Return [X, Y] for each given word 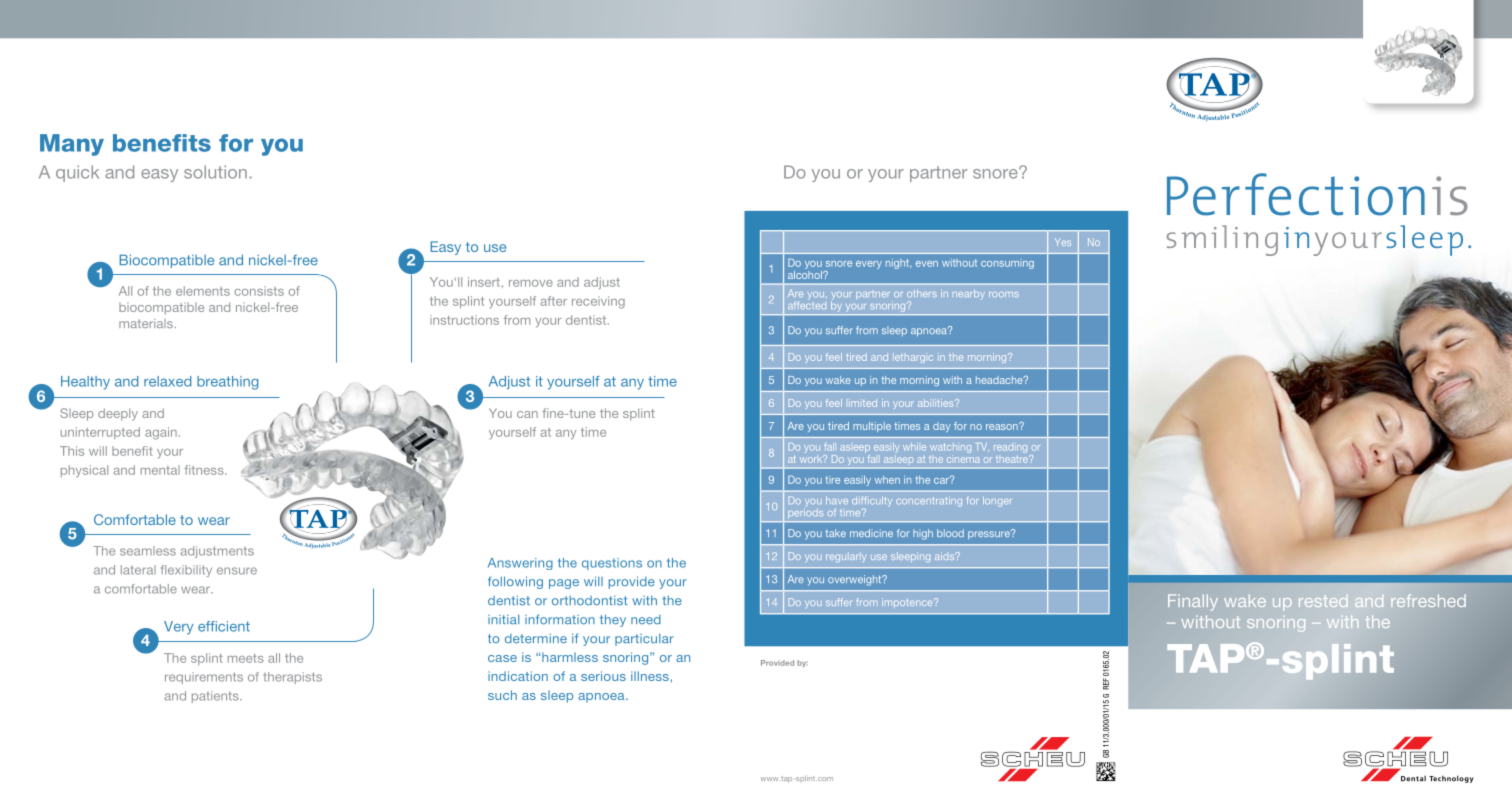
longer [997, 501]
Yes [1063, 242]
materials [146, 323]
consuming [1007, 265]
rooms [1004, 294]
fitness [205, 470]
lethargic [913, 358]
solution [215, 172]
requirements [204, 678]
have [837, 500]
